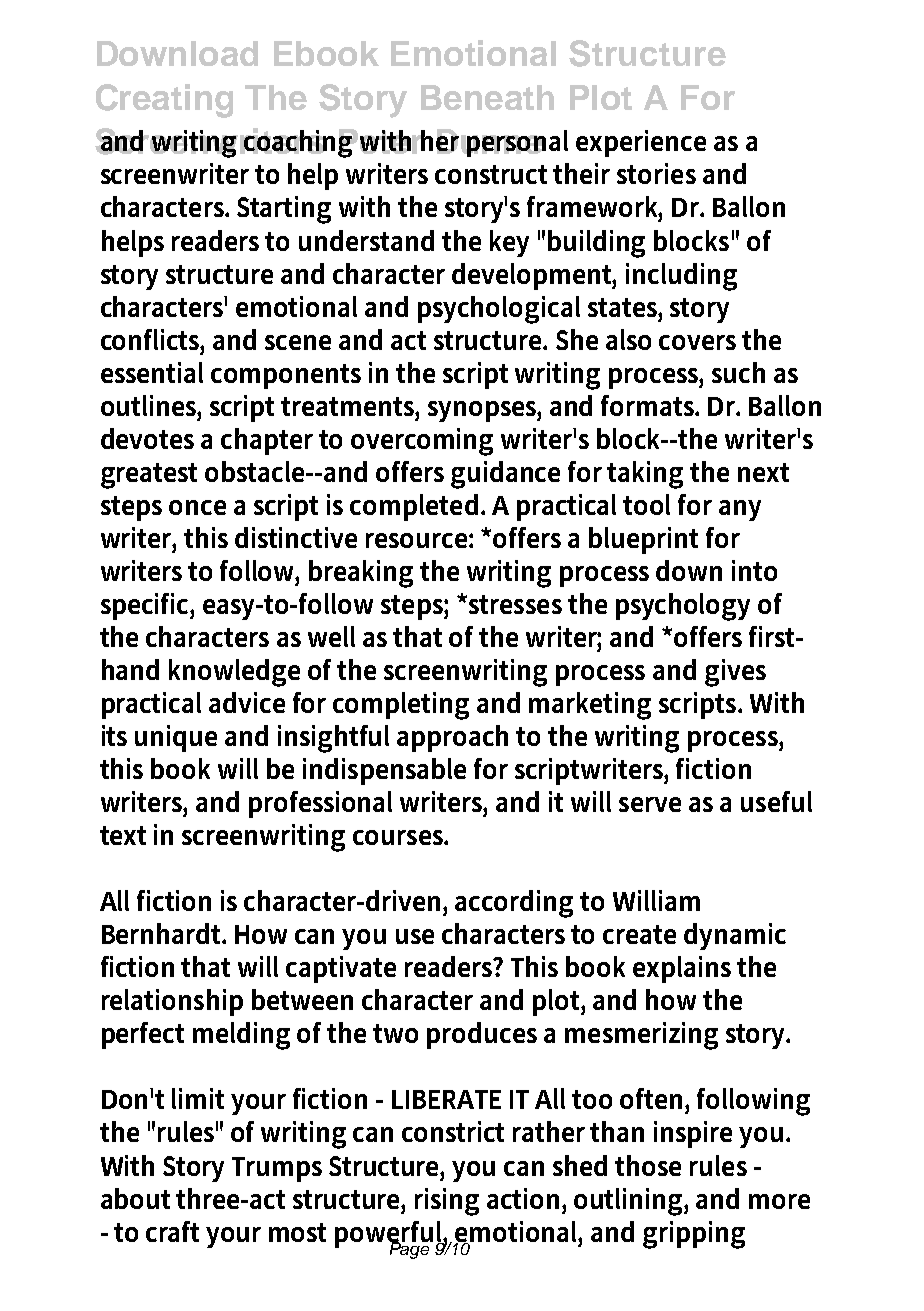 The height and width of the image is (1311, 924). What do you see at coordinates (164, 101) in the image?
I see `Creating` at bounding box center [164, 101].
